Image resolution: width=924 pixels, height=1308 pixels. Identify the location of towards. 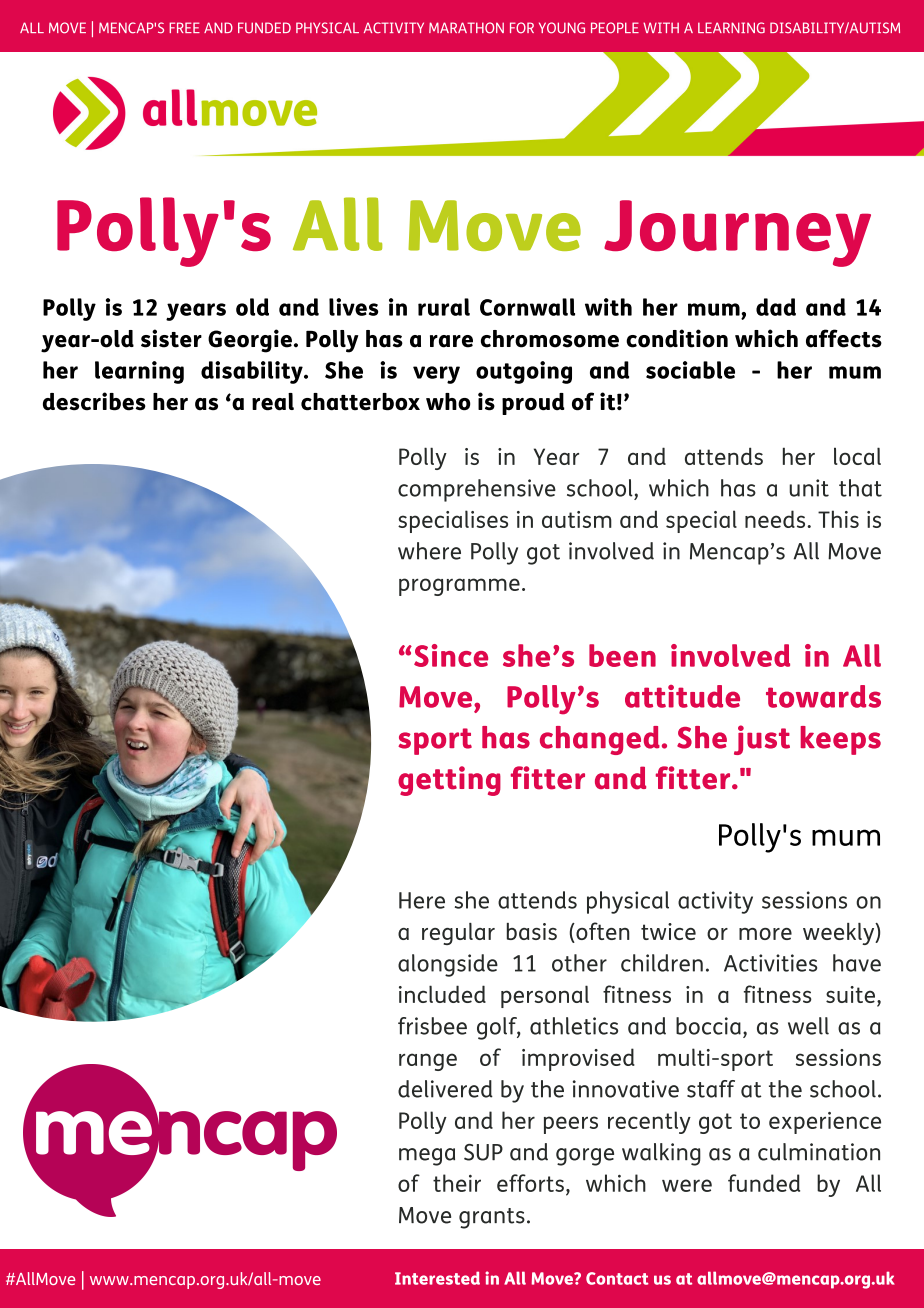
(823, 696).
